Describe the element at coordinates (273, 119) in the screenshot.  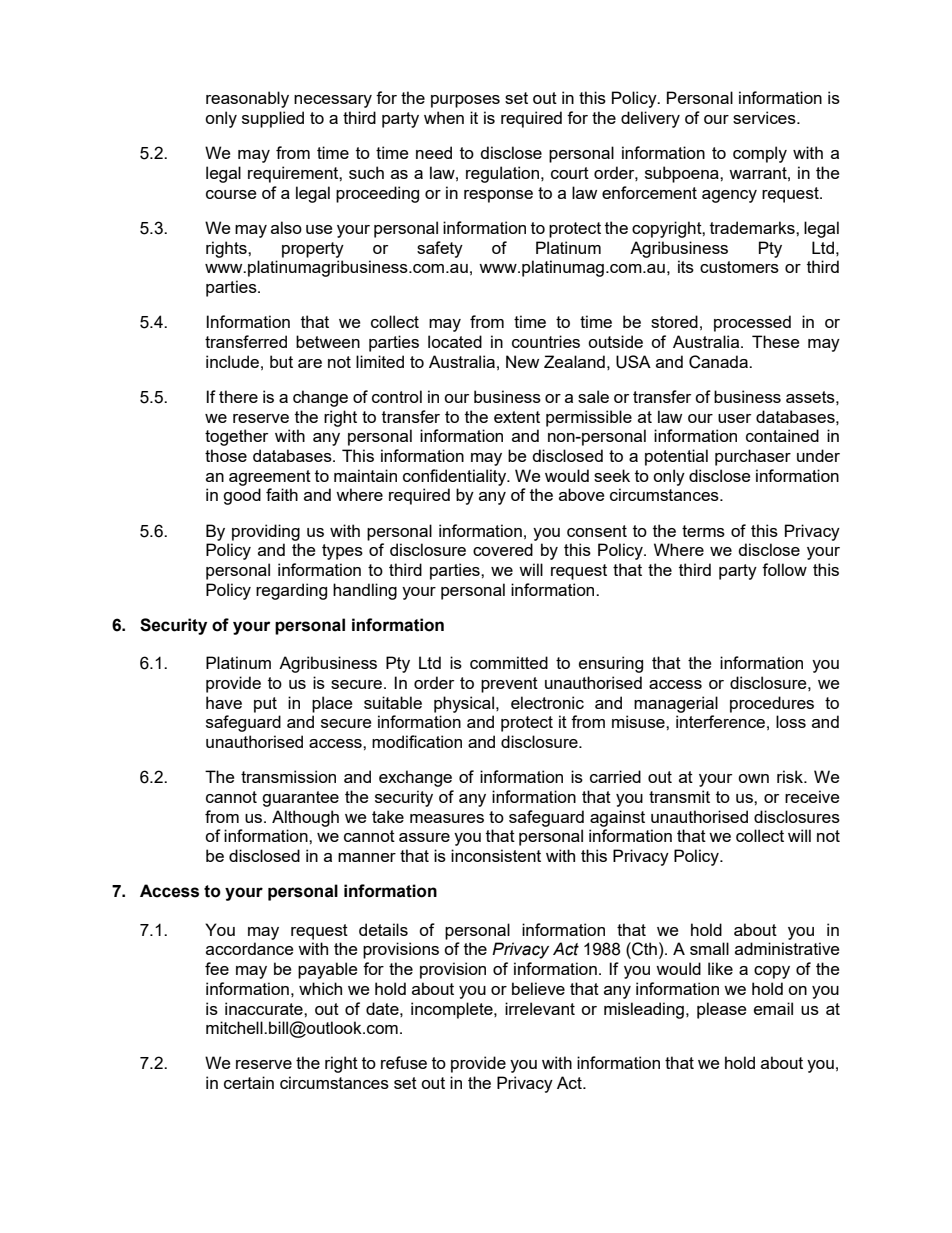
I see `supplied` at that location.
